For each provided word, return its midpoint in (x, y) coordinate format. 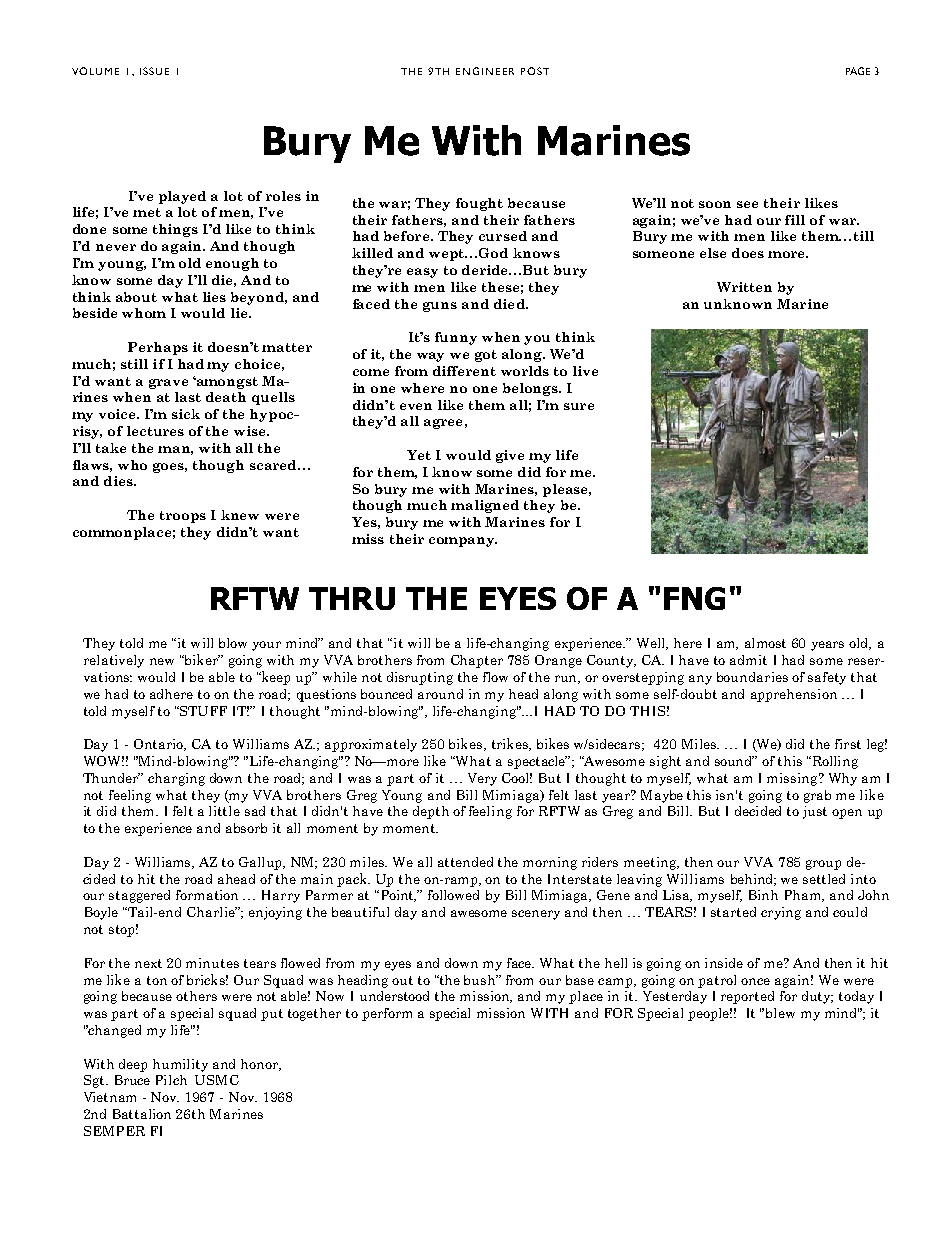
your (266, 646)
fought (479, 204)
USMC (217, 1080)
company (463, 542)
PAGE (858, 71)
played (182, 197)
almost (765, 643)
